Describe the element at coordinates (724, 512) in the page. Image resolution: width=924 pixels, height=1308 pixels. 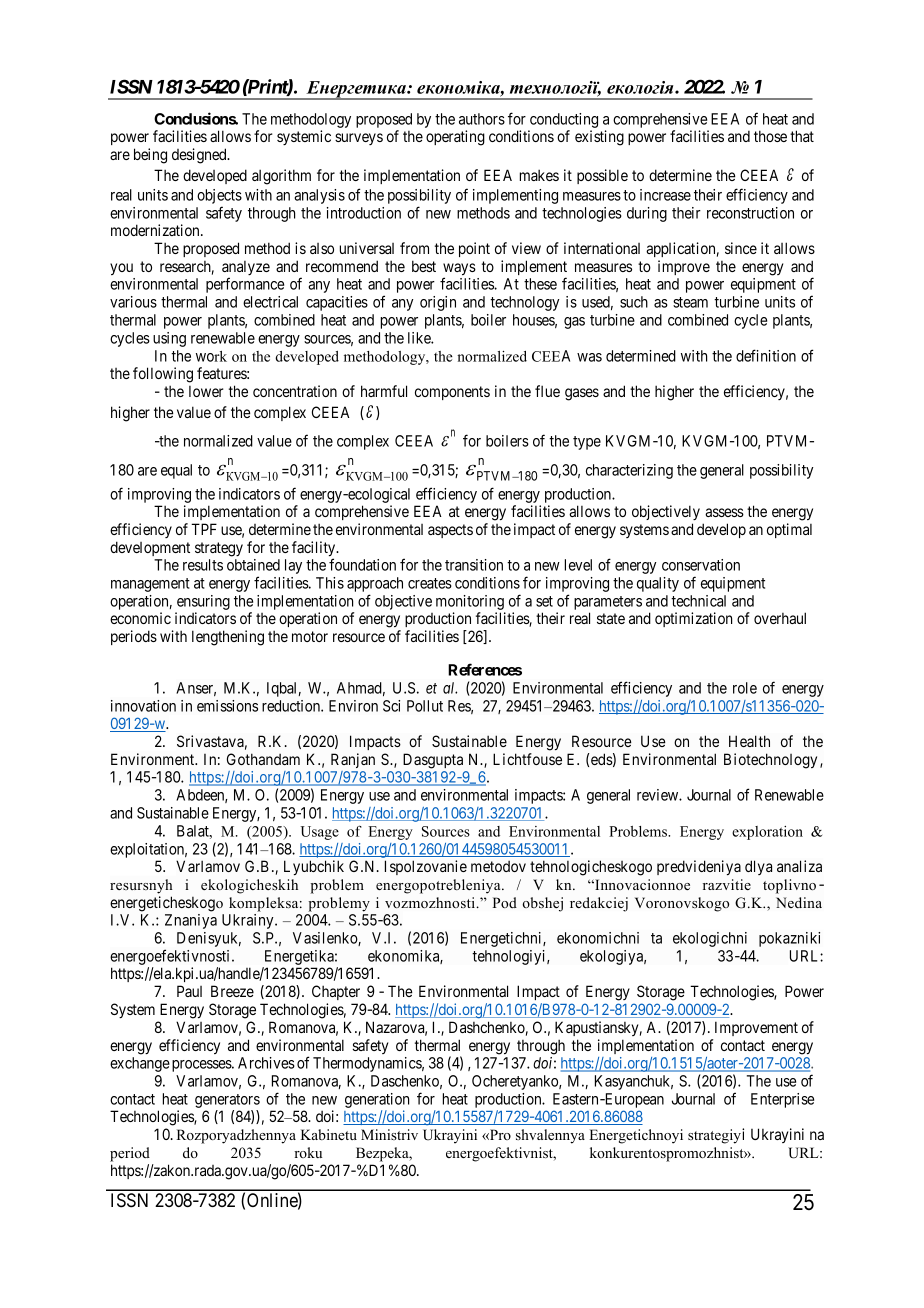
I see `assess` at that location.
